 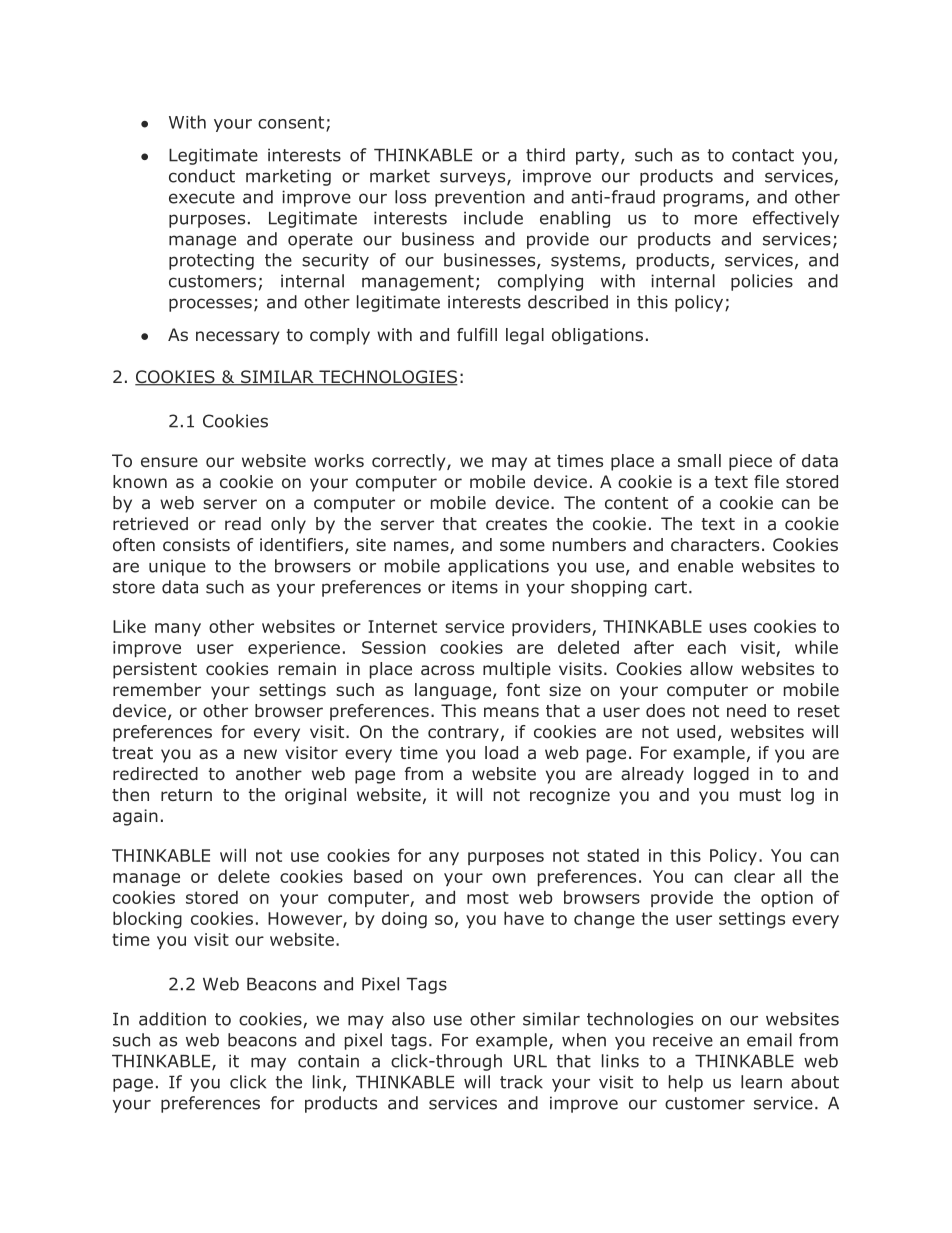 I want to click on conduct, so click(x=202, y=176).
